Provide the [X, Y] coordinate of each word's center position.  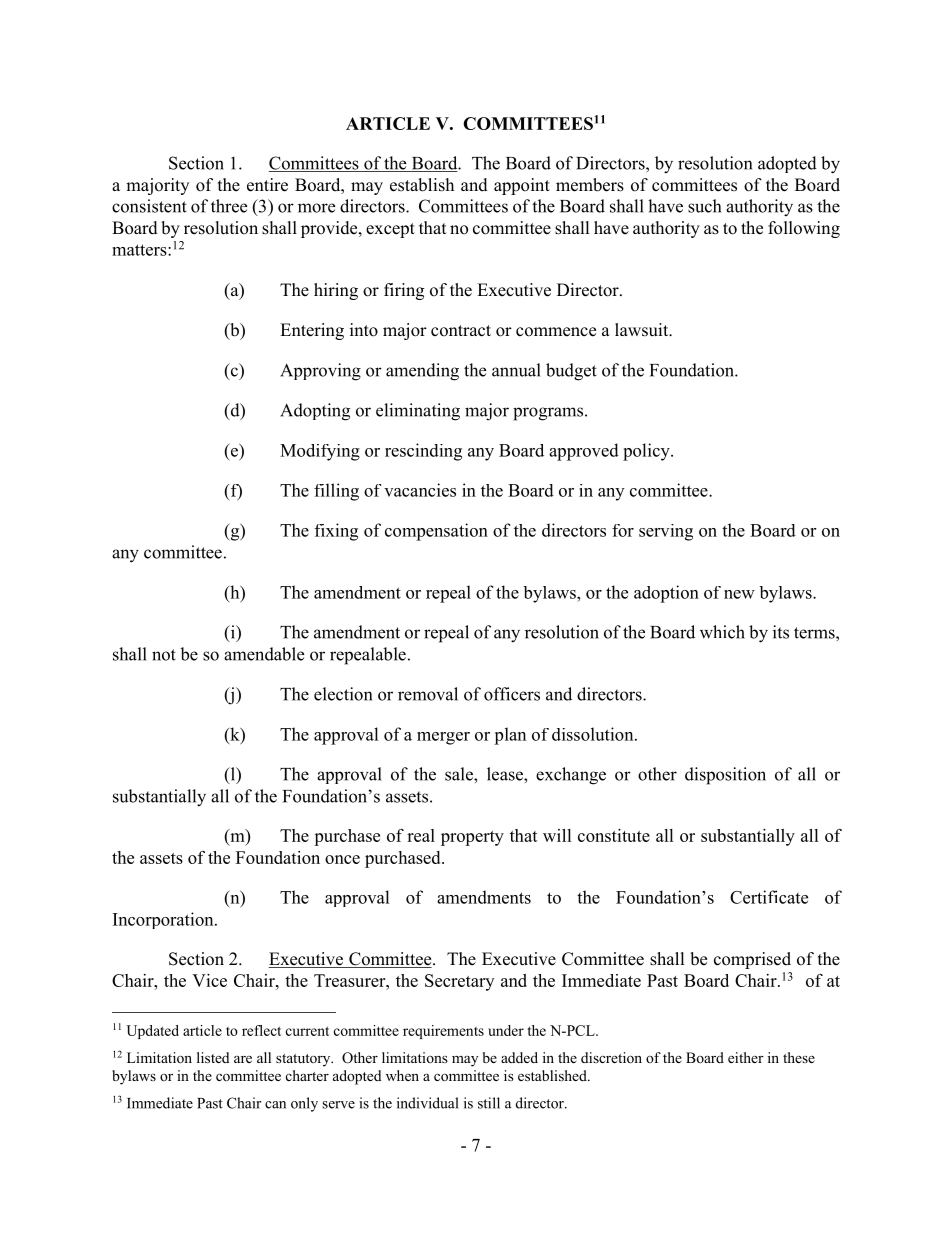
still [489, 1103]
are [243, 1059]
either [746, 1057]
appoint [522, 186]
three [229, 206]
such [704, 206]
